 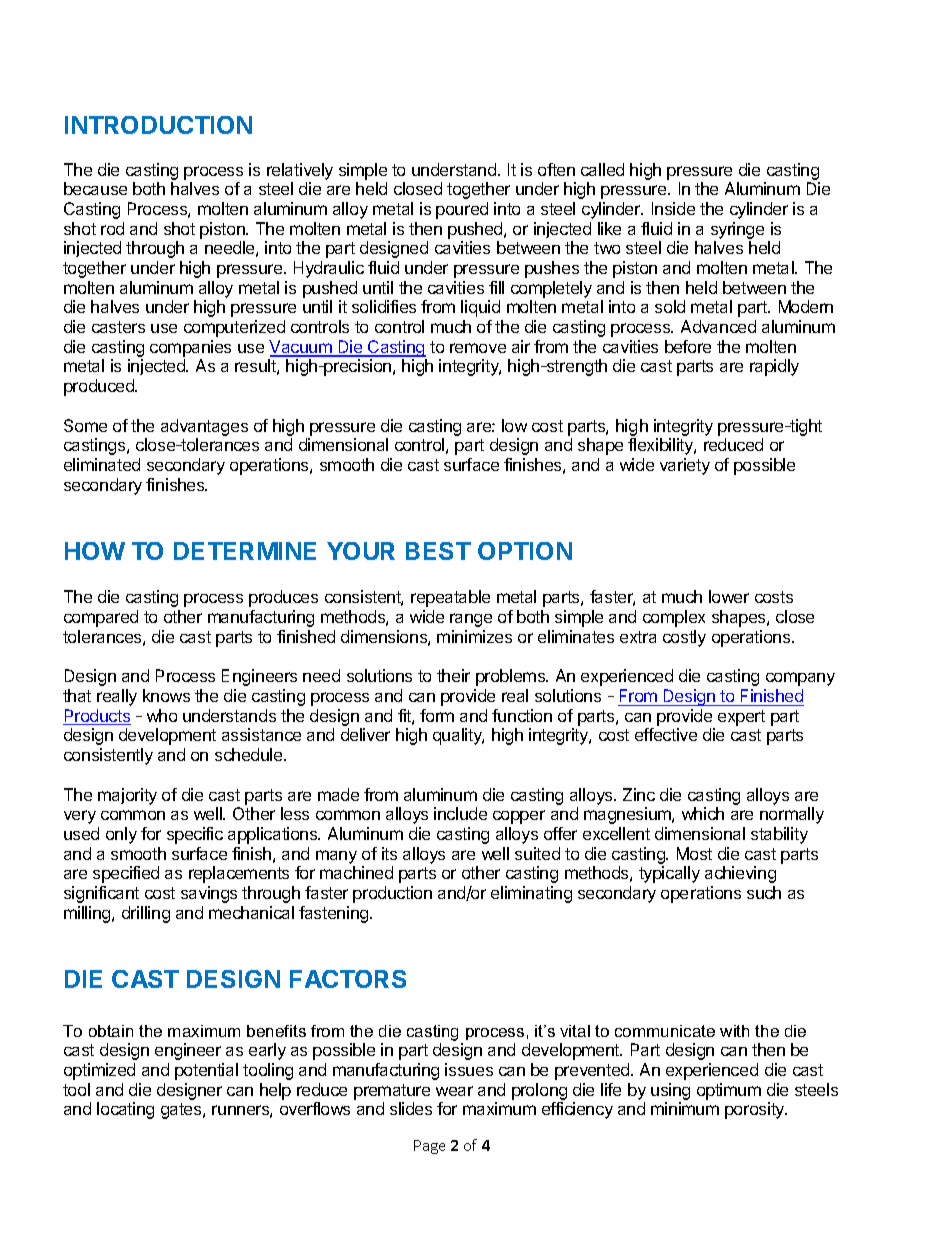 I want to click on minimum, so click(x=685, y=1108).
